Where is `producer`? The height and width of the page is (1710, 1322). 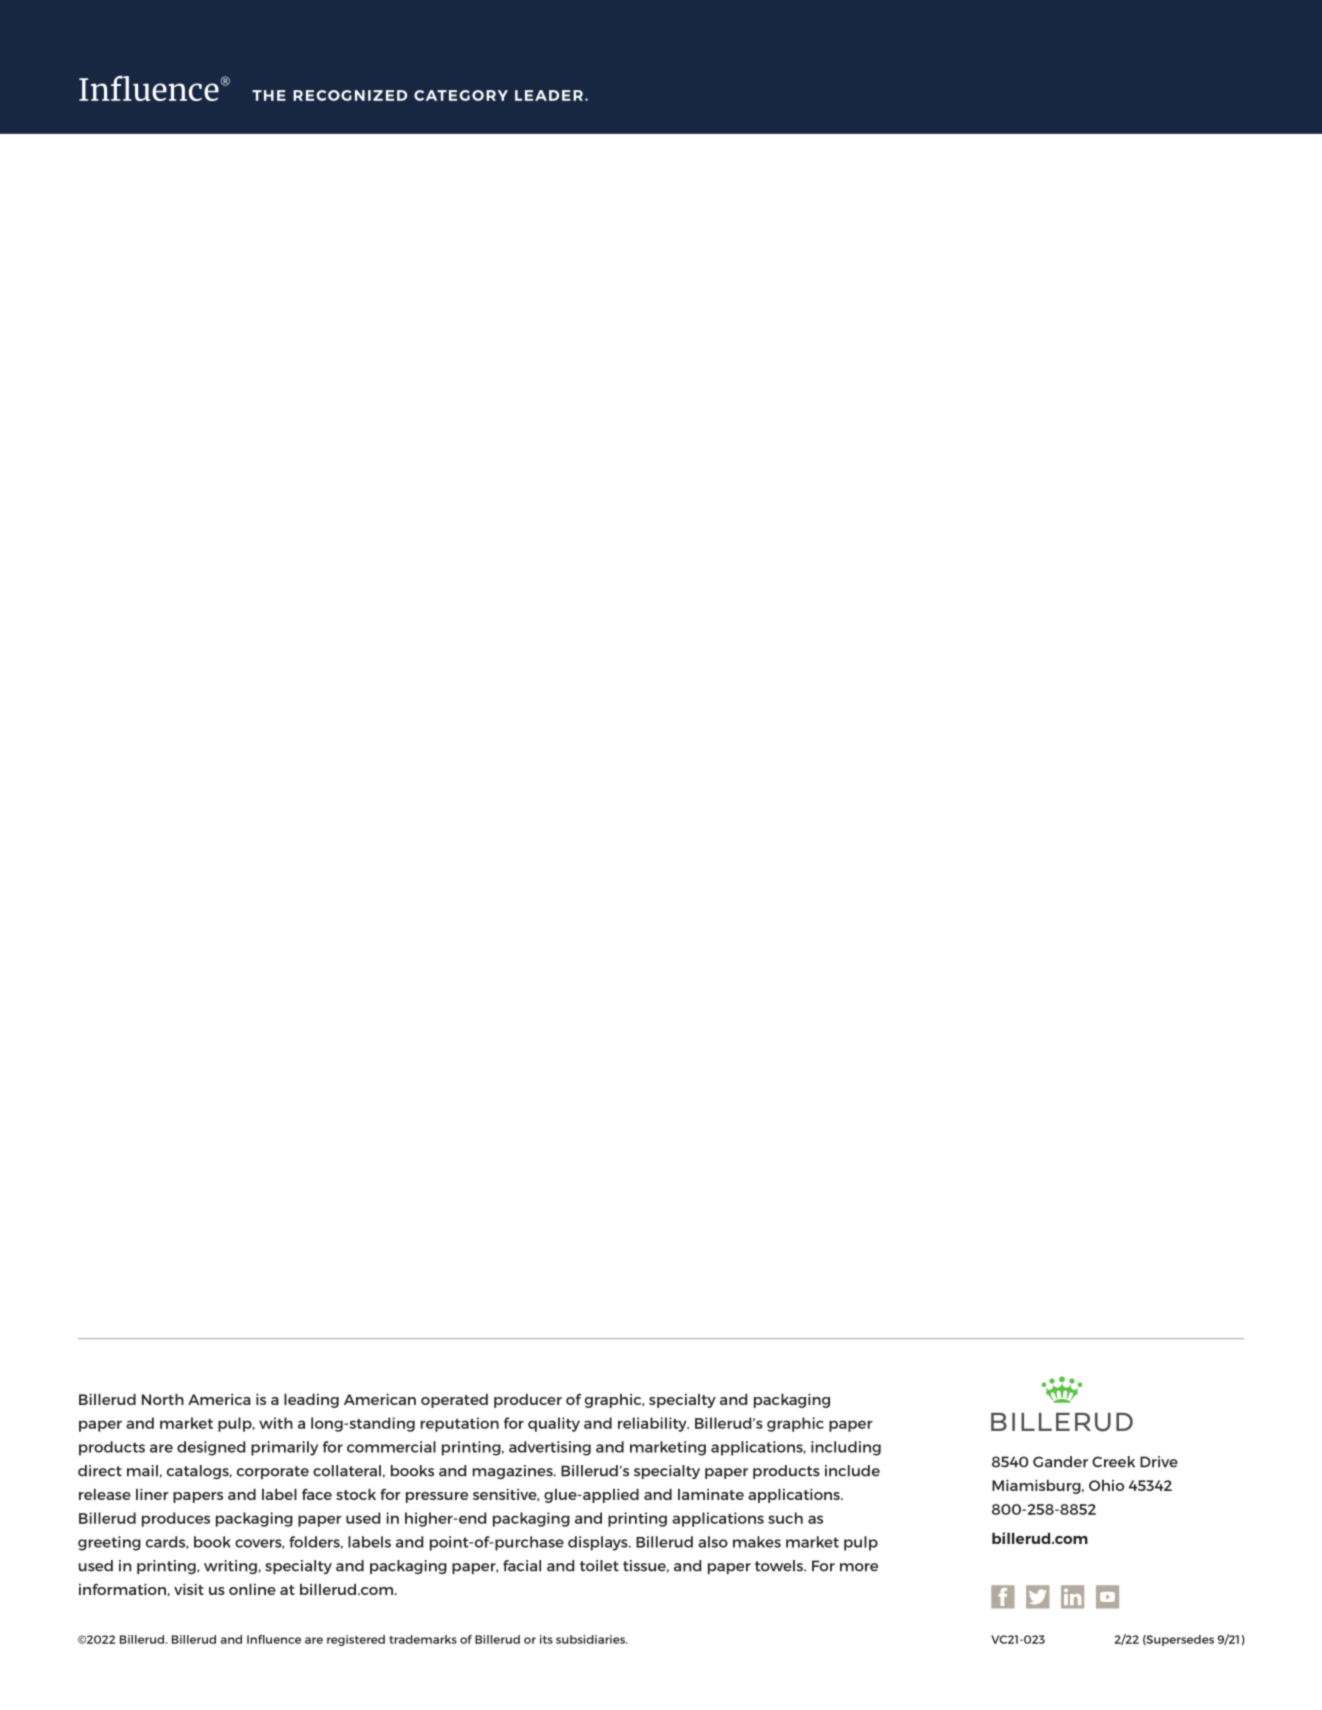 producer is located at coordinates (528, 1401).
